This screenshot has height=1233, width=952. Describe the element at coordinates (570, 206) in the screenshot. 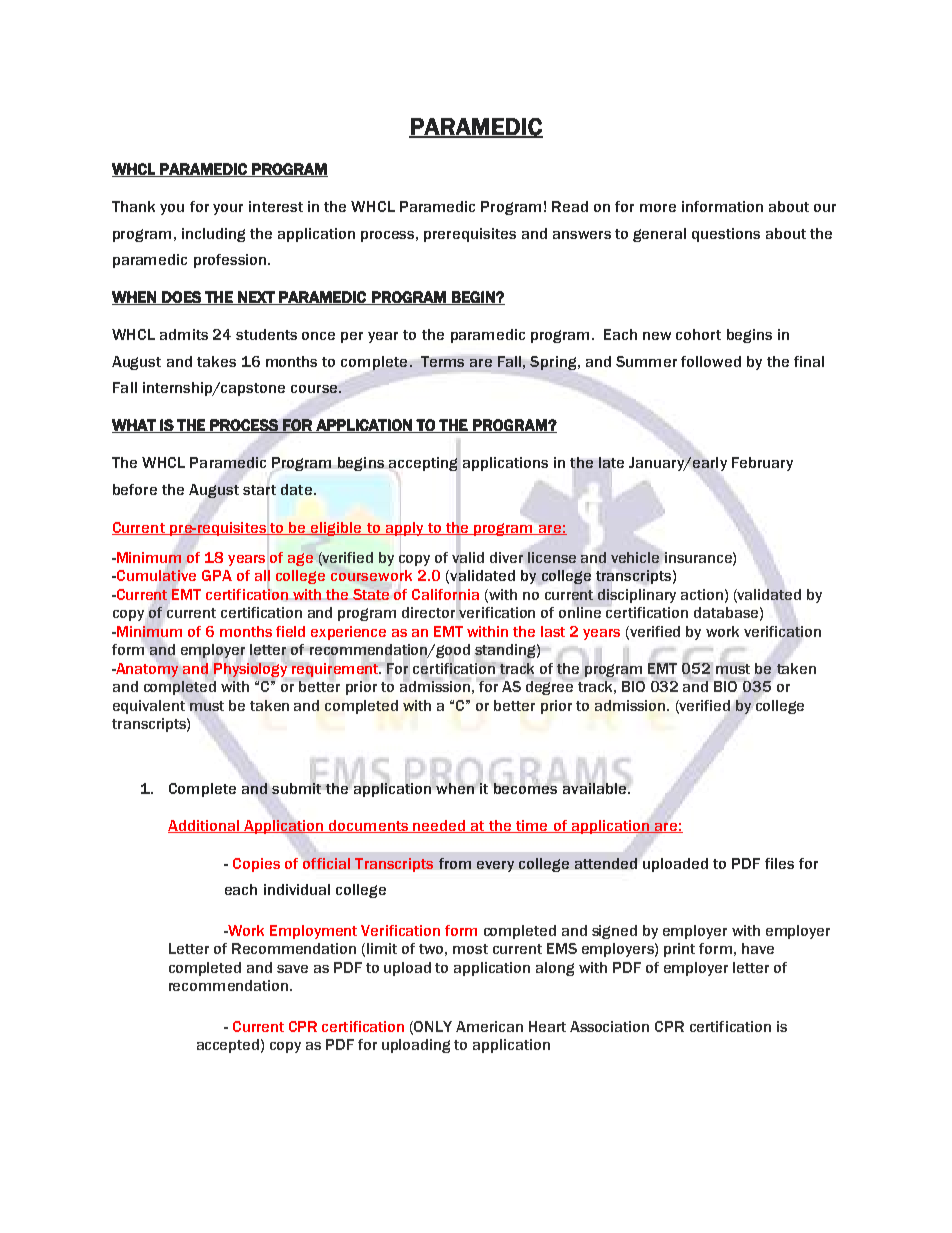

I see `Read` at that location.
